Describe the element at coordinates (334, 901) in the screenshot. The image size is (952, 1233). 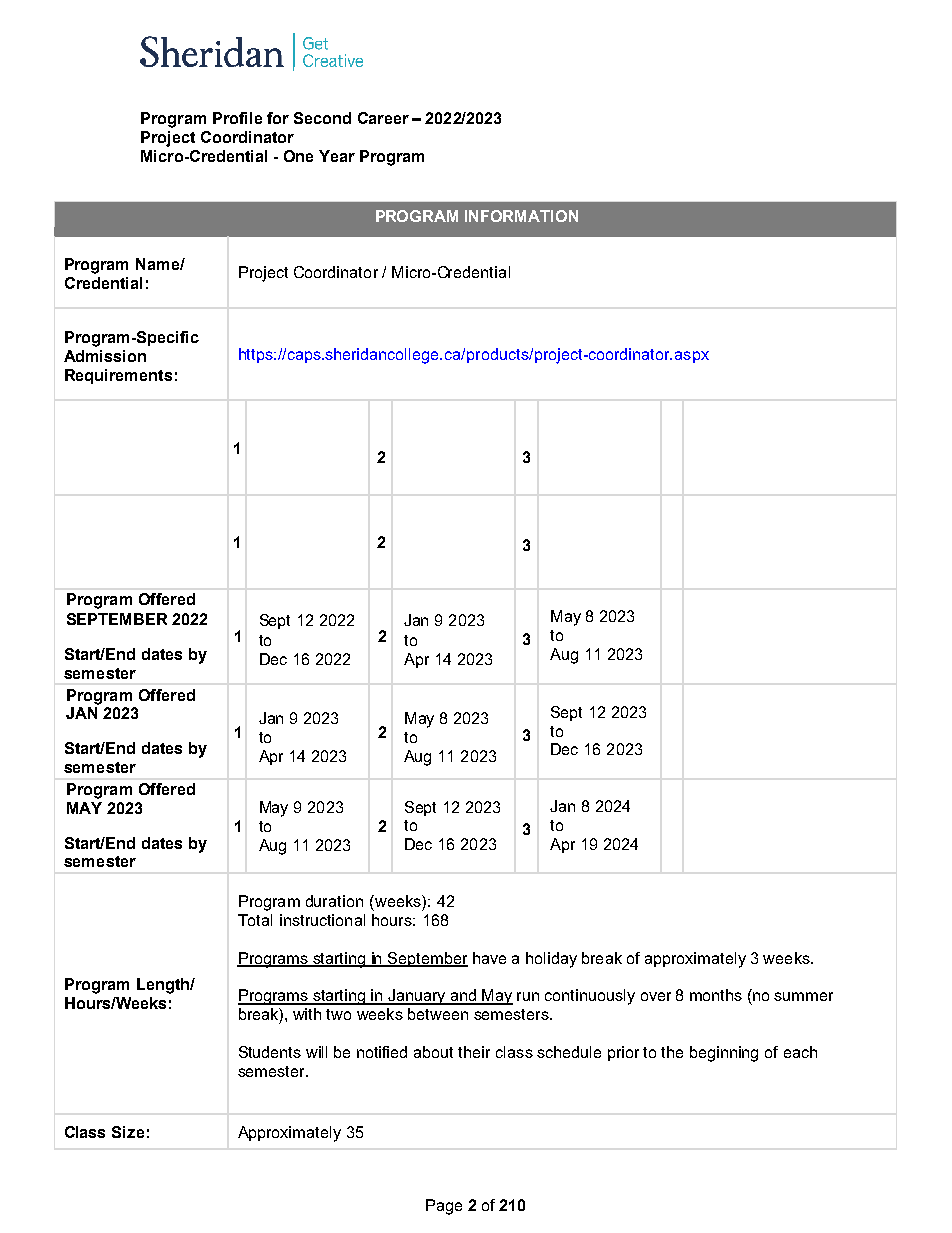
I see `duration` at that location.
